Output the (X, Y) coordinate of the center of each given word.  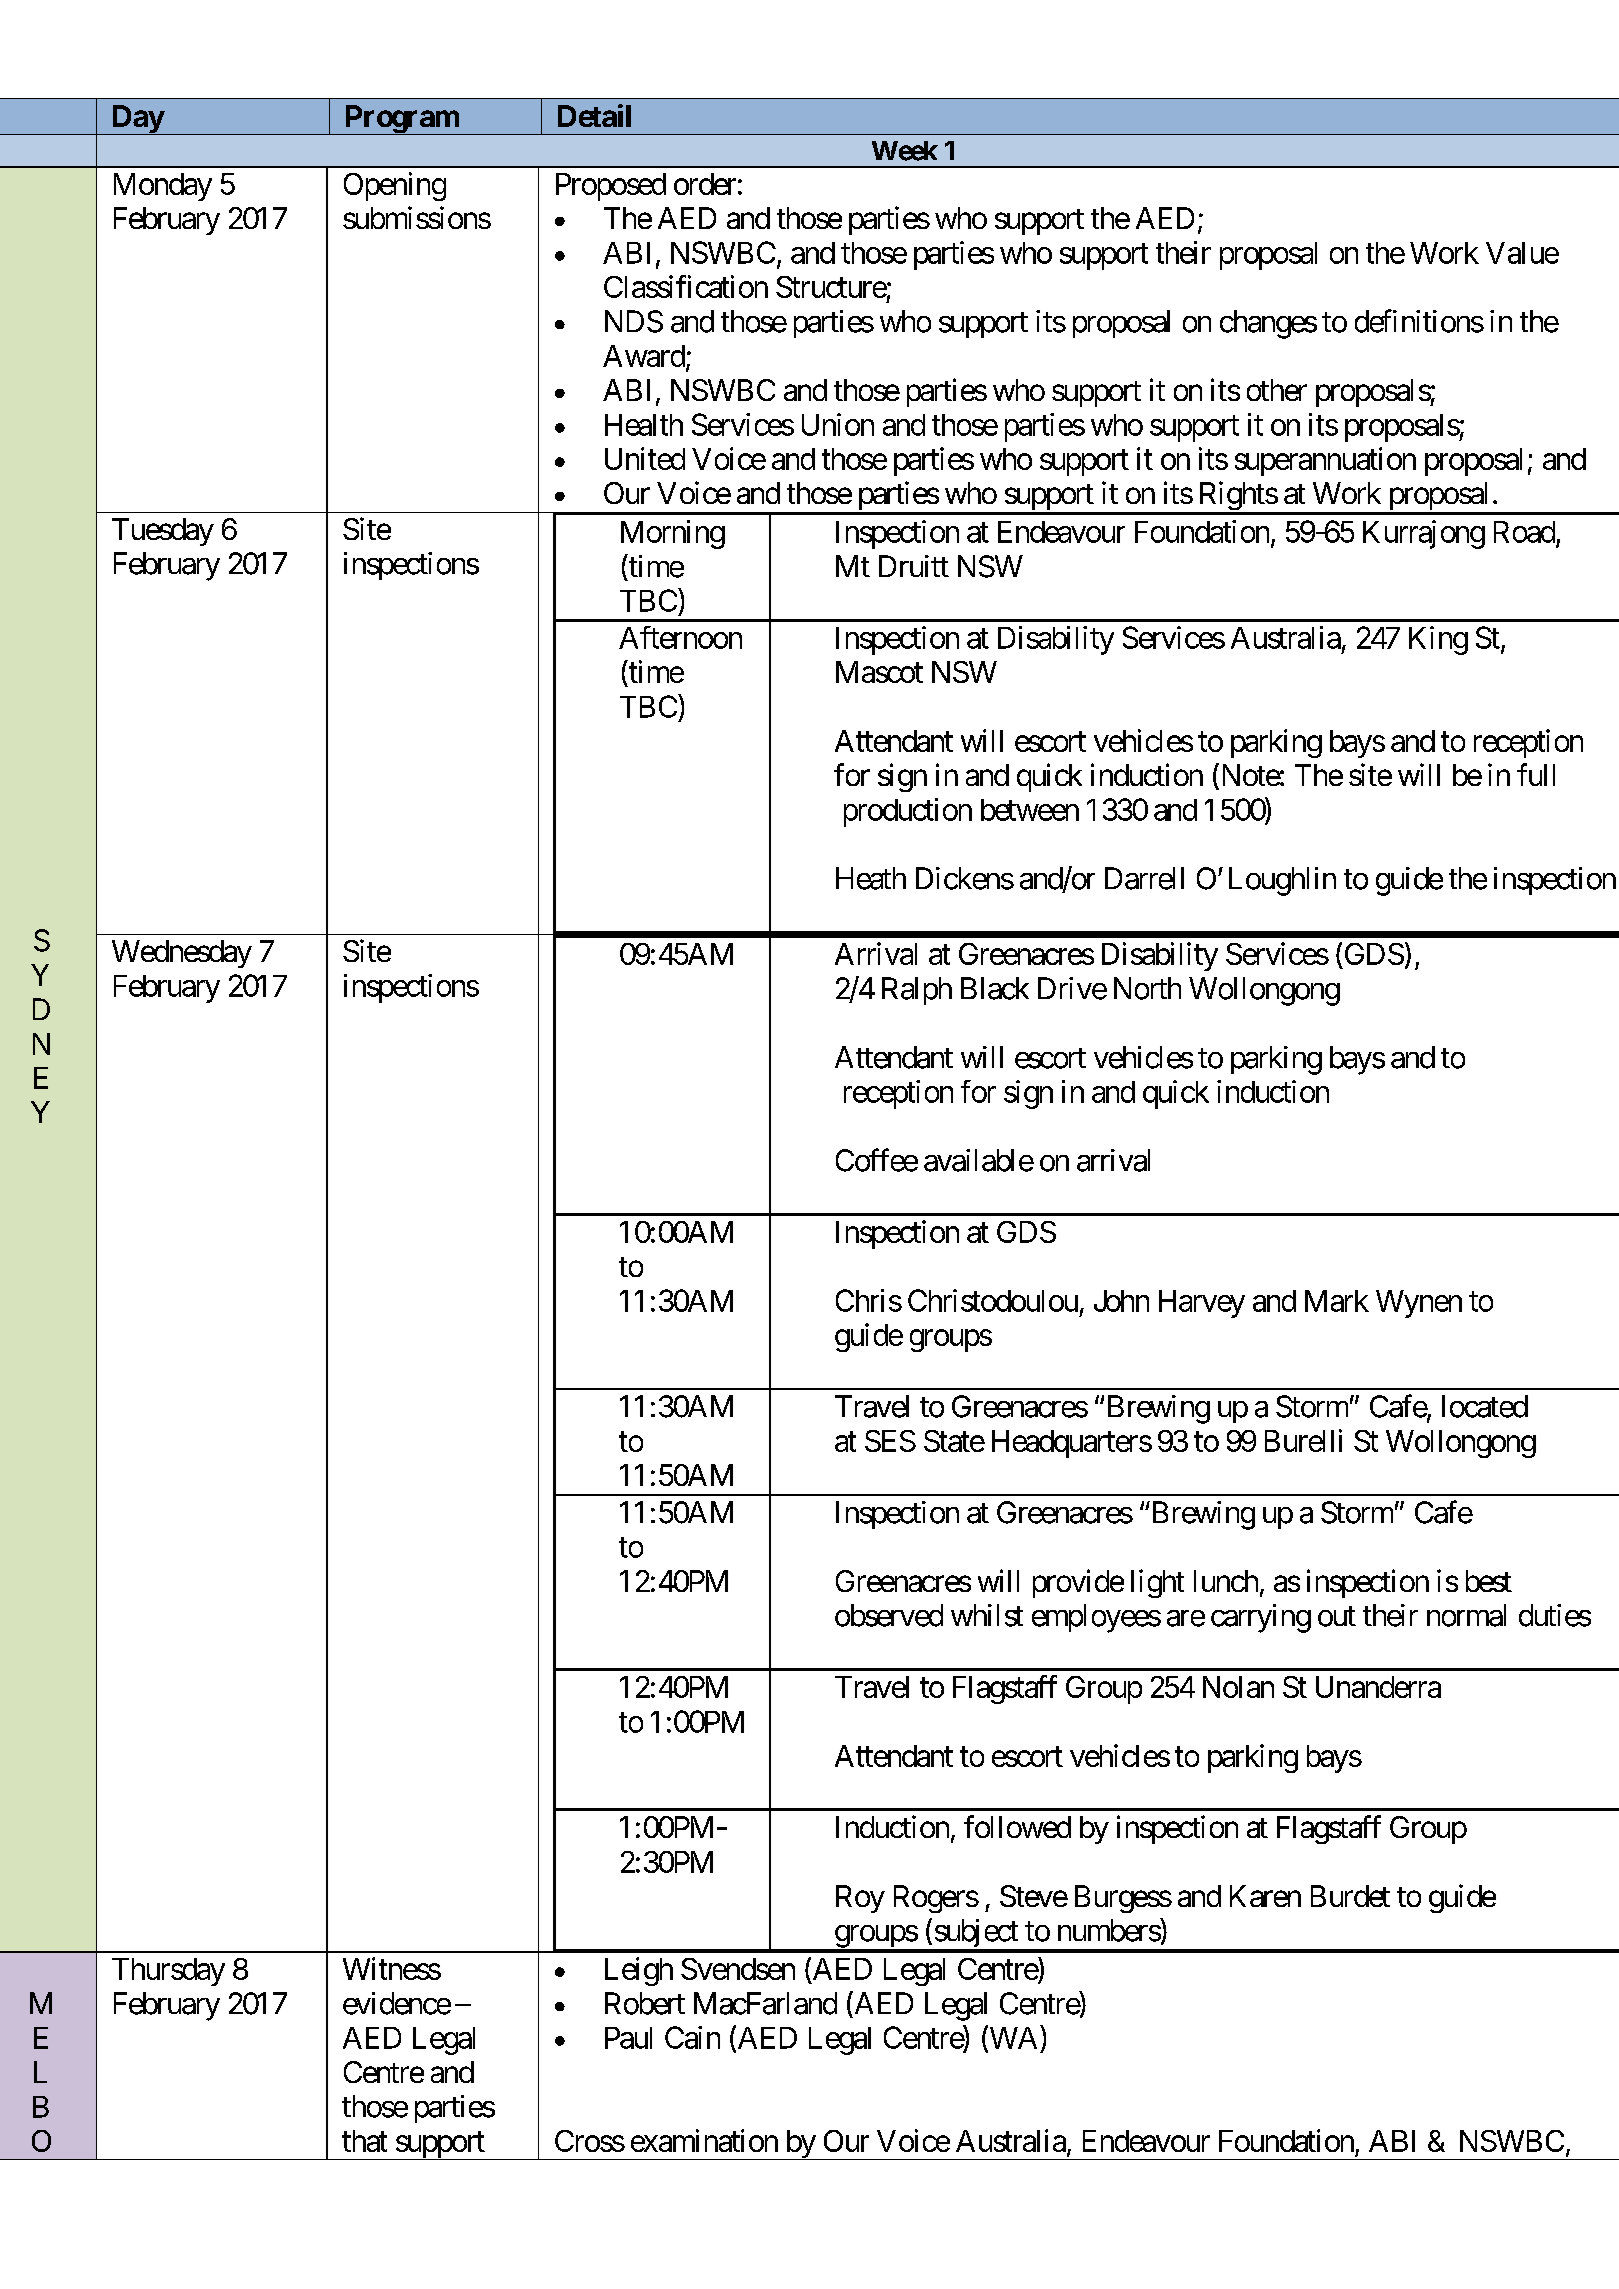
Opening (395, 186)
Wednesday (182, 954)
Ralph (917, 991)
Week (905, 151)
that (364, 2141)
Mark (1337, 1301)
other (1277, 390)
